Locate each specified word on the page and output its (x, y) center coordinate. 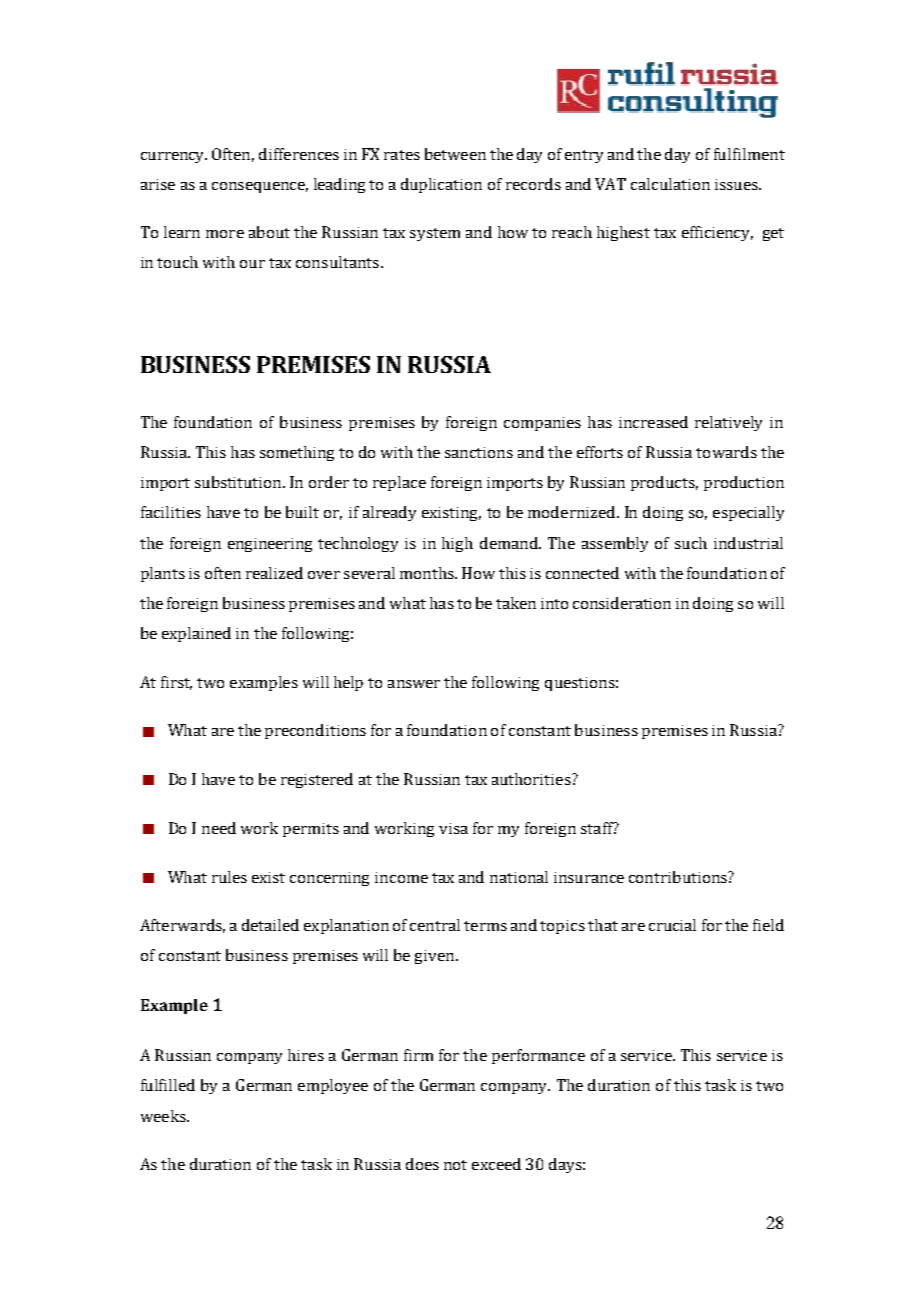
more (225, 234)
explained (196, 634)
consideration (622, 603)
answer (414, 684)
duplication (441, 185)
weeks (164, 1116)
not (455, 1165)
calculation (670, 184)
